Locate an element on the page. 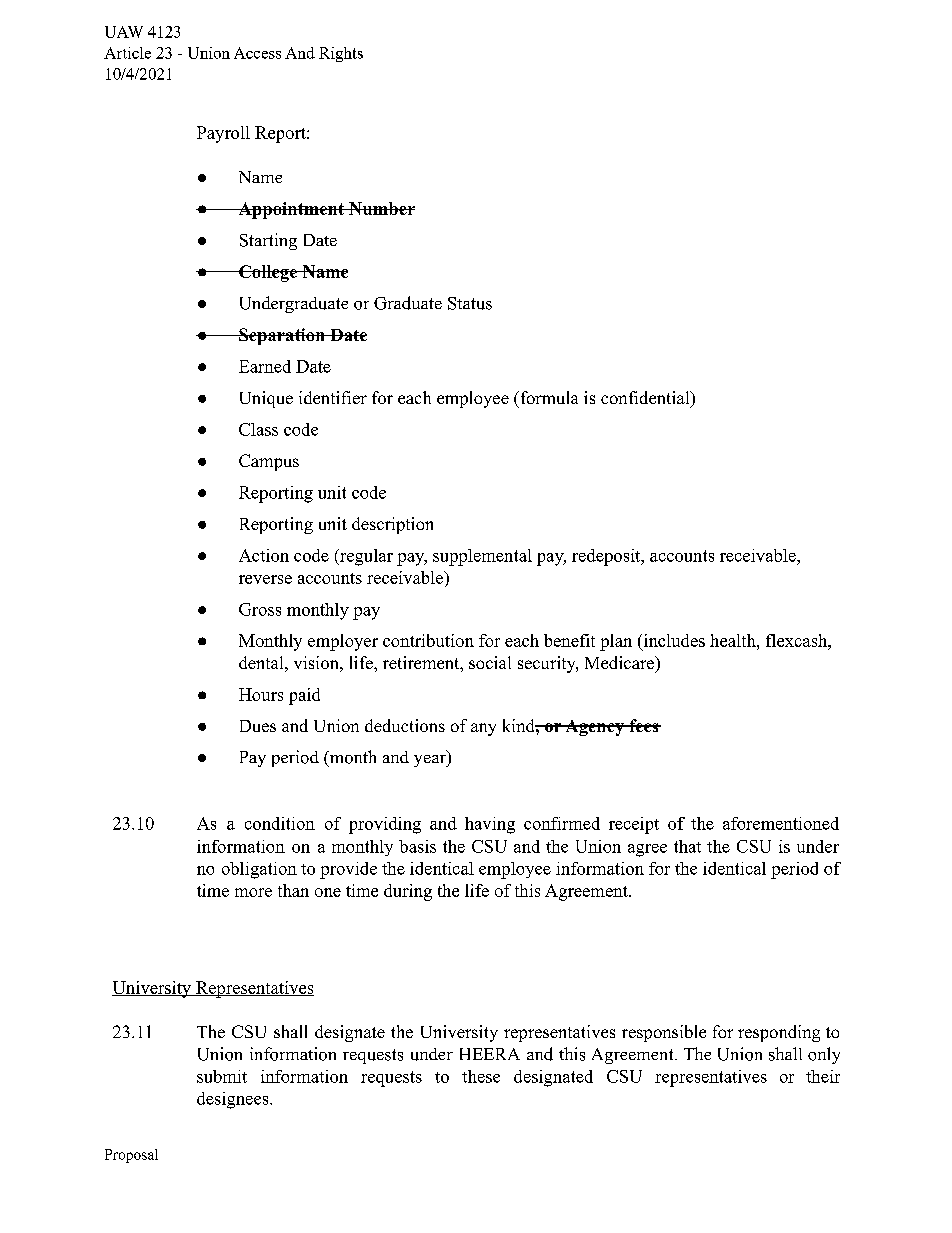  Number is located at coordinates (381, 208).
